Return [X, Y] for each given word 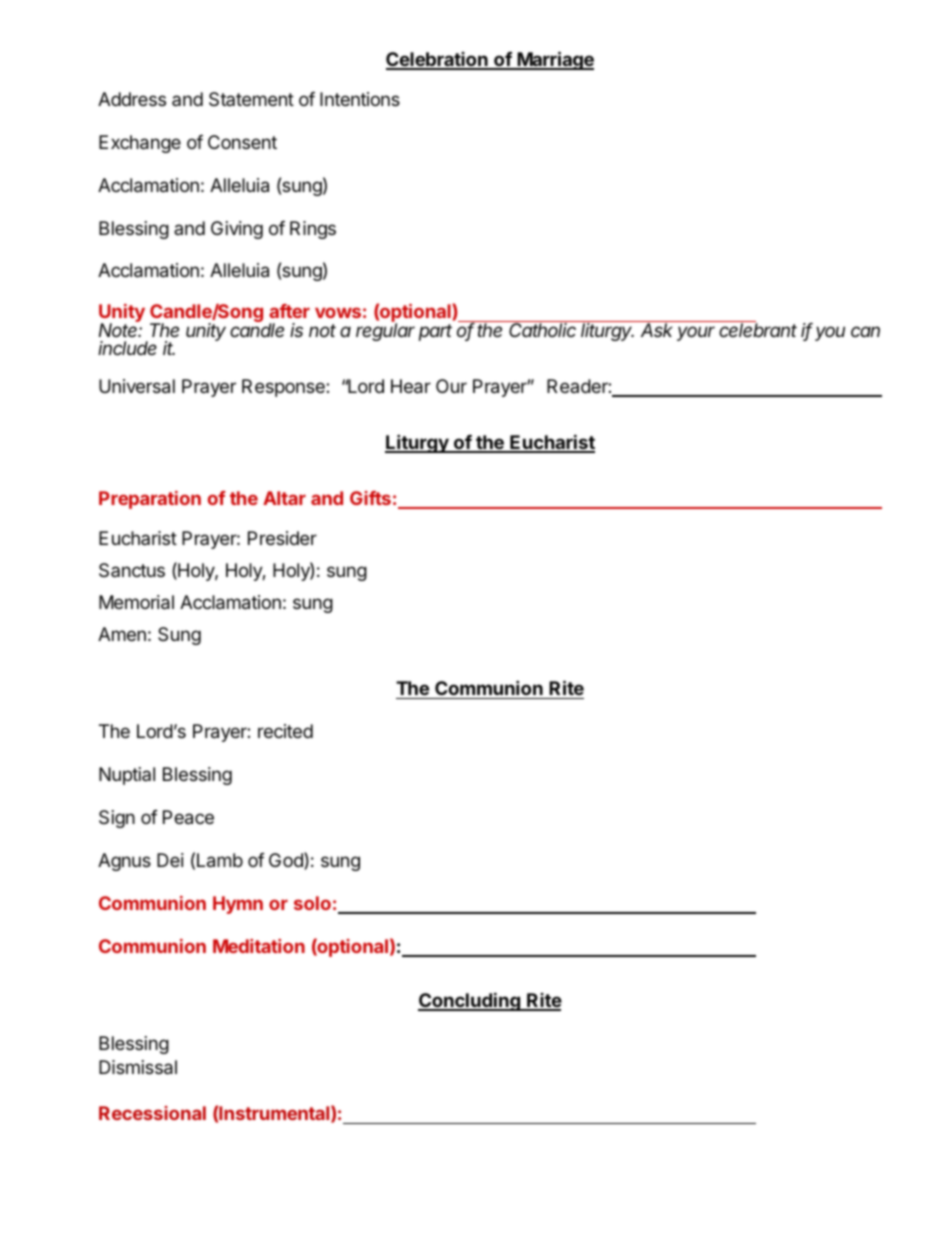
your [696, 333]
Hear [411, 386]
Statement [251, 99]
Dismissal [138, 1067]
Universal [137, 386]
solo [312, 903]
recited [285, 731]
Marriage [554, 60]
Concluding [470, 1001]
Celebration [438, 60]
